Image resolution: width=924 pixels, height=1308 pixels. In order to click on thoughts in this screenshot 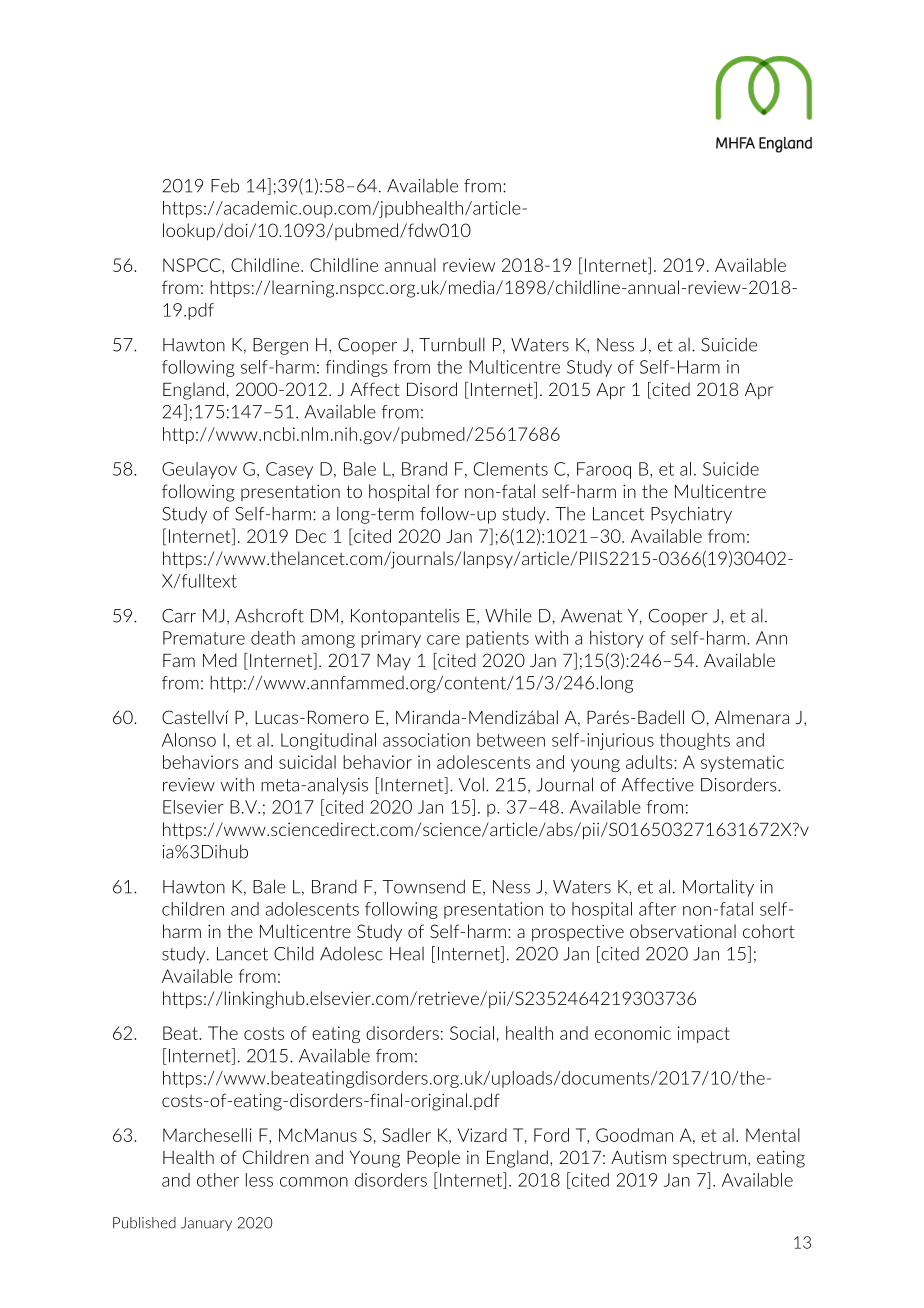, I will do `click(695, 741)`.
